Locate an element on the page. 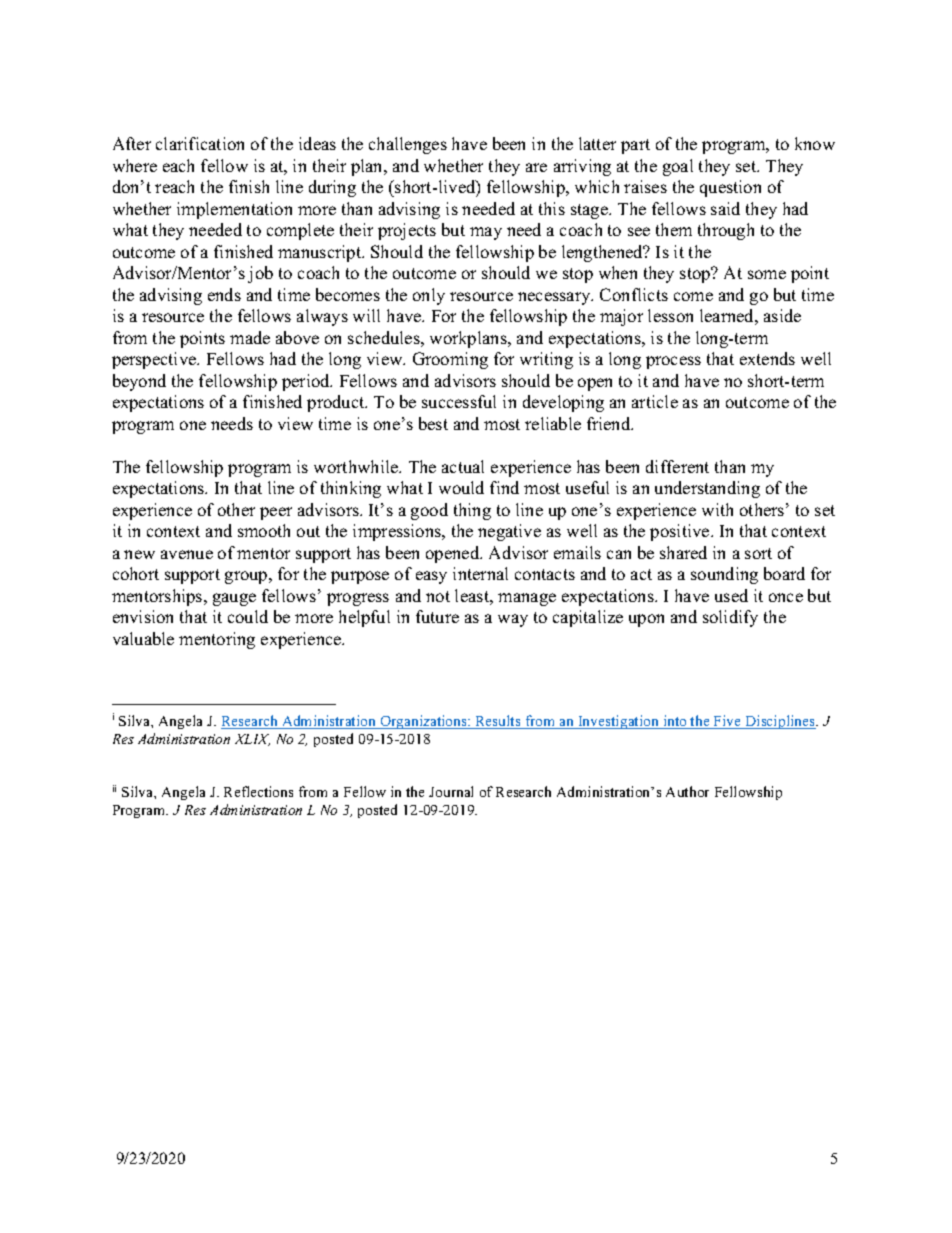  clarification is located at coordinates (200, 143).
